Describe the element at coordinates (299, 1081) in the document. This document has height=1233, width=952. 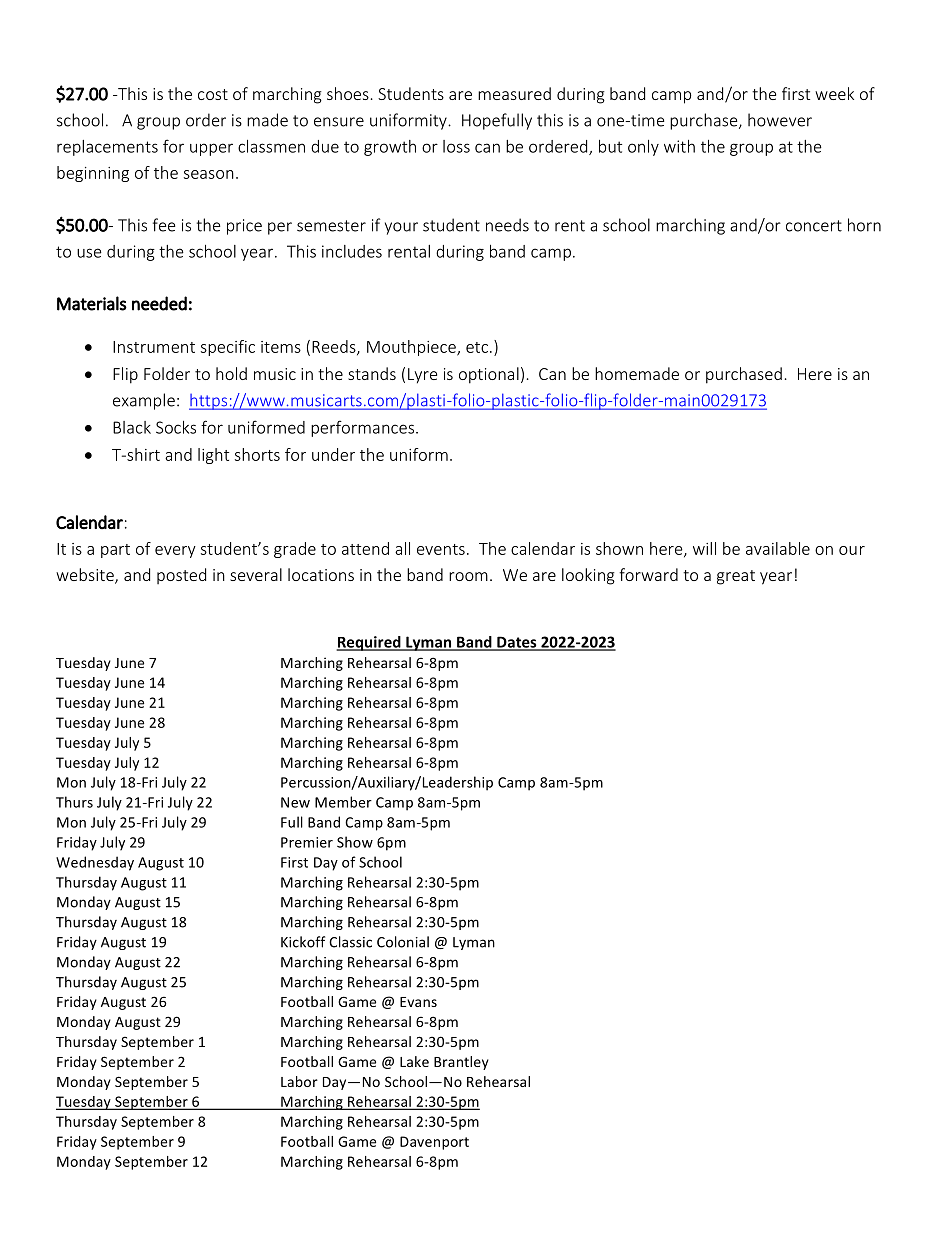
I see `Labor` at that location.
